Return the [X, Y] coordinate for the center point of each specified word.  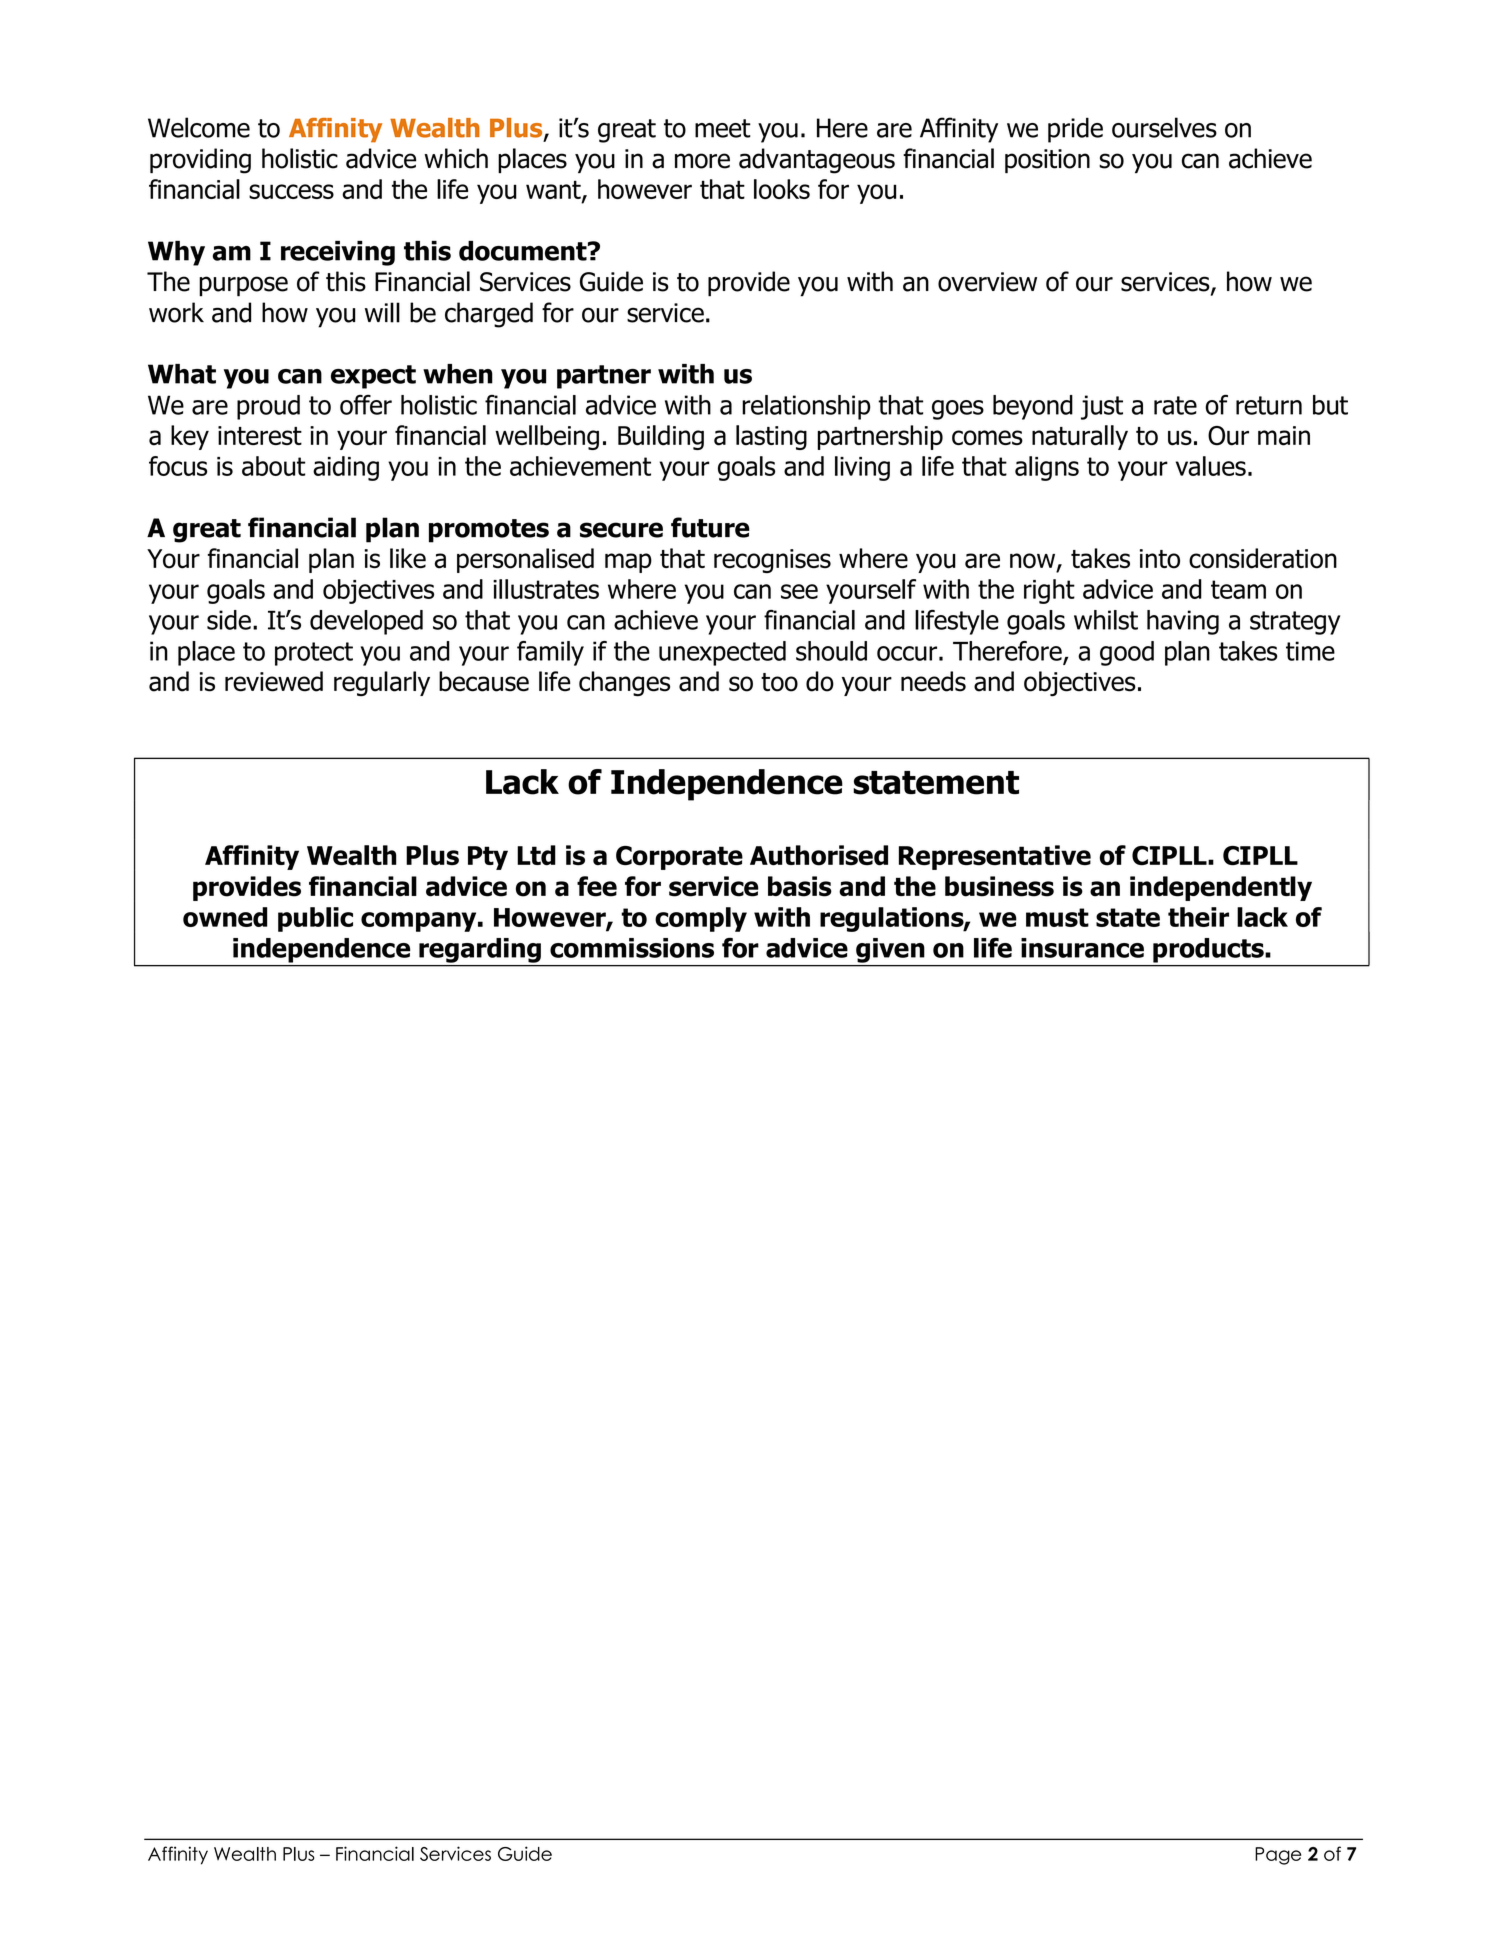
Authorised [819, 855]
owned [225, 917]
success [291, 191]
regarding [480, 950]
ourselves [1164, 127]
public [315, 919]
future [710, 527]
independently [1221, 888]
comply [701, 919]
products [1208, 950]
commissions [632, 948]
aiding [346, 468]
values [1211, 466]
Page [1278, 1856]
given [890, 950]
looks [782, 189]
